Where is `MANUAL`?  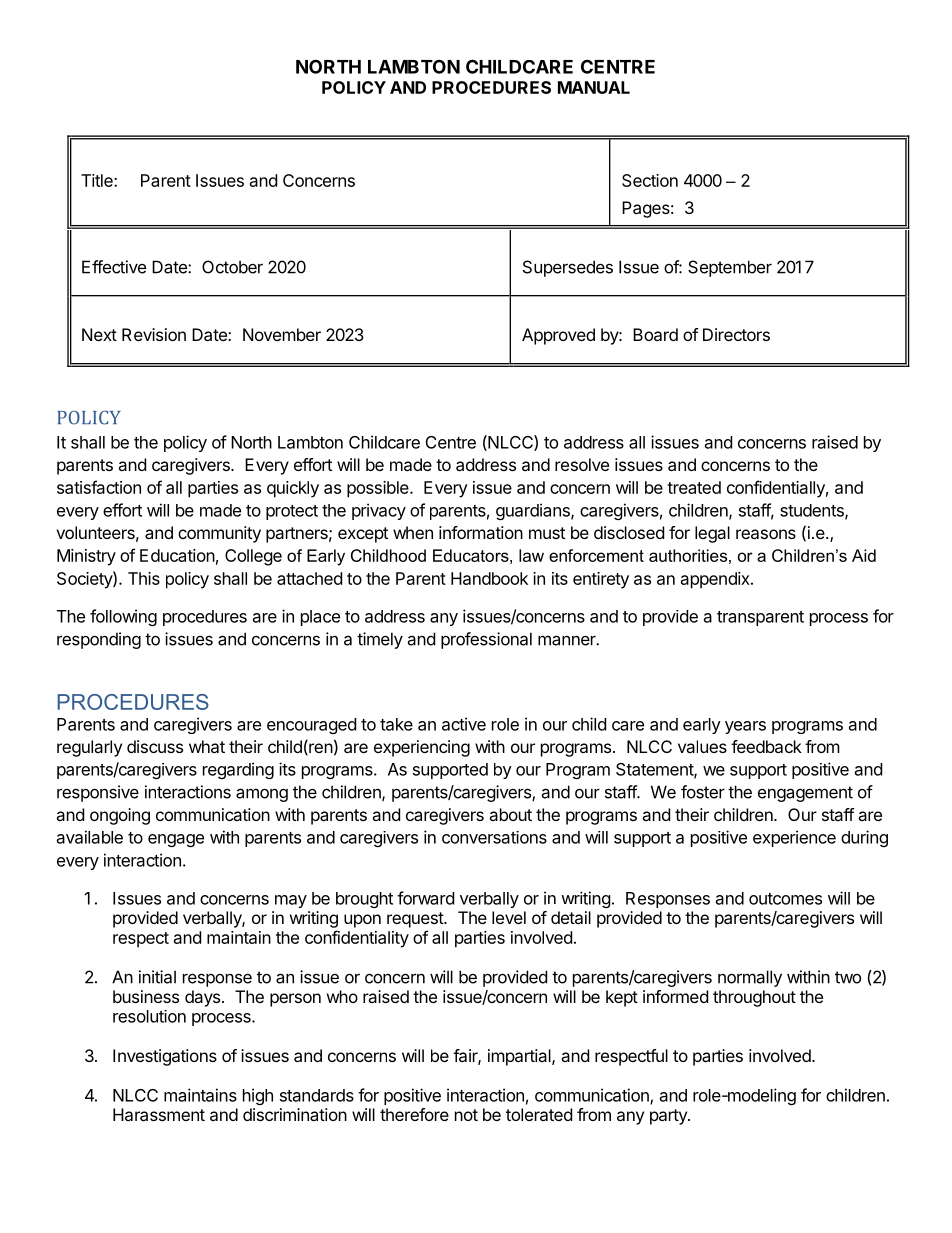
MANUAL is located at coordinates (594, 87).
